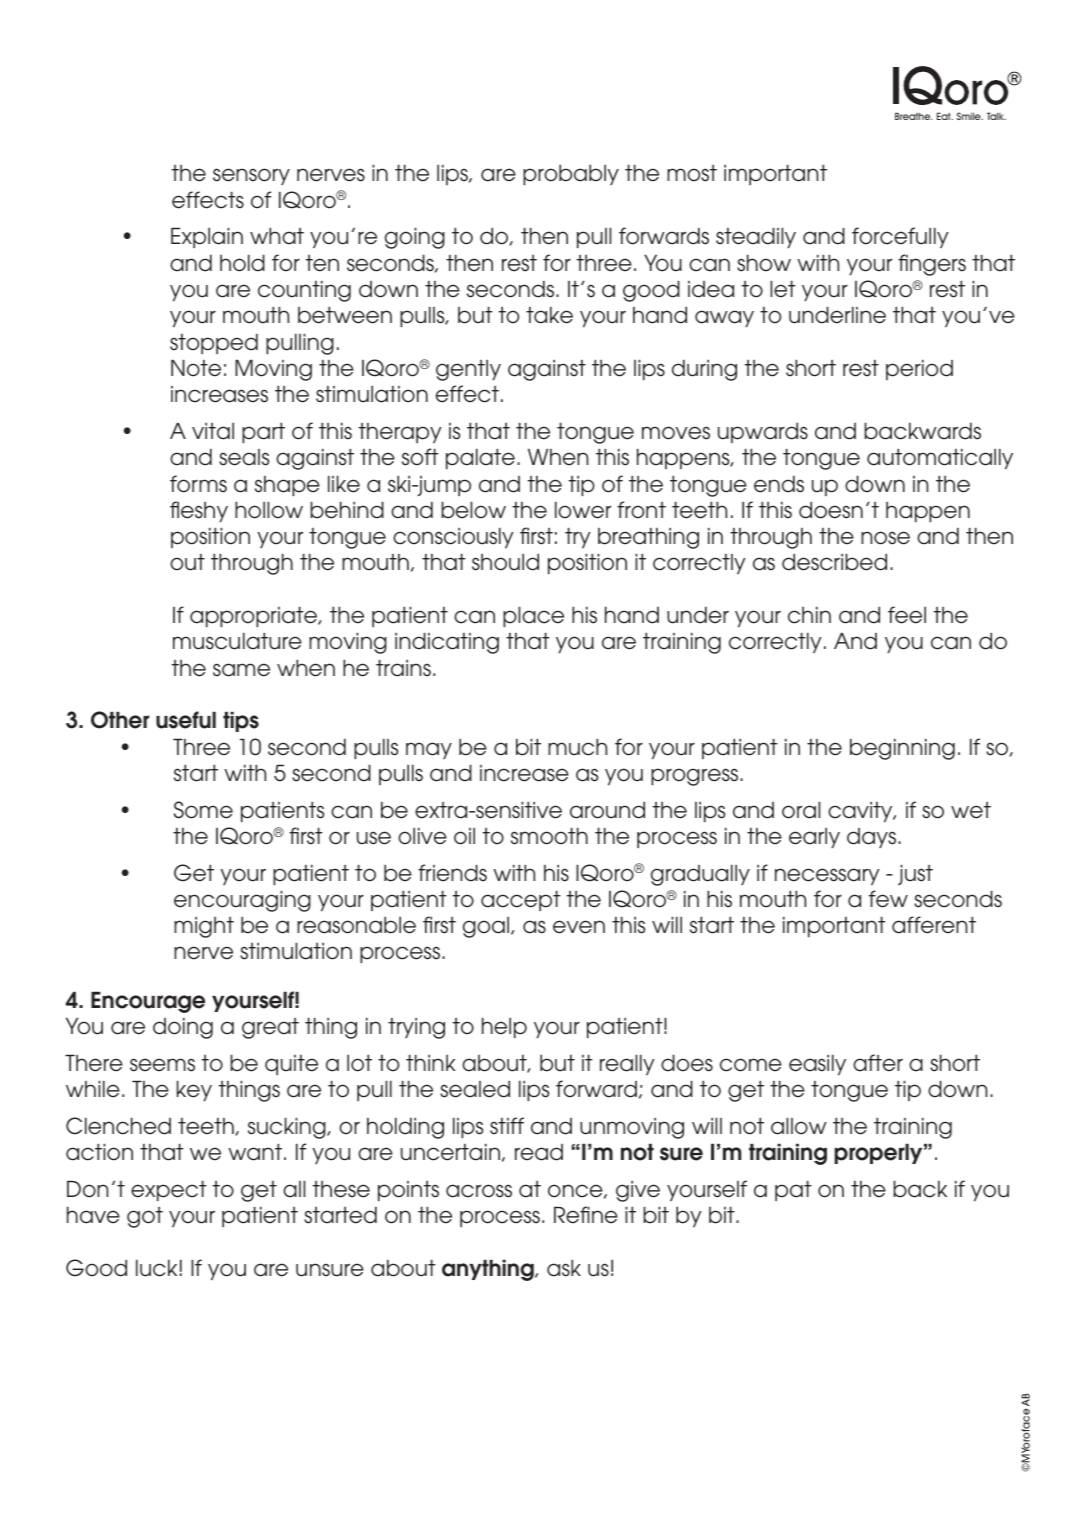  I want to click on Breathe, so click(913, 116).
